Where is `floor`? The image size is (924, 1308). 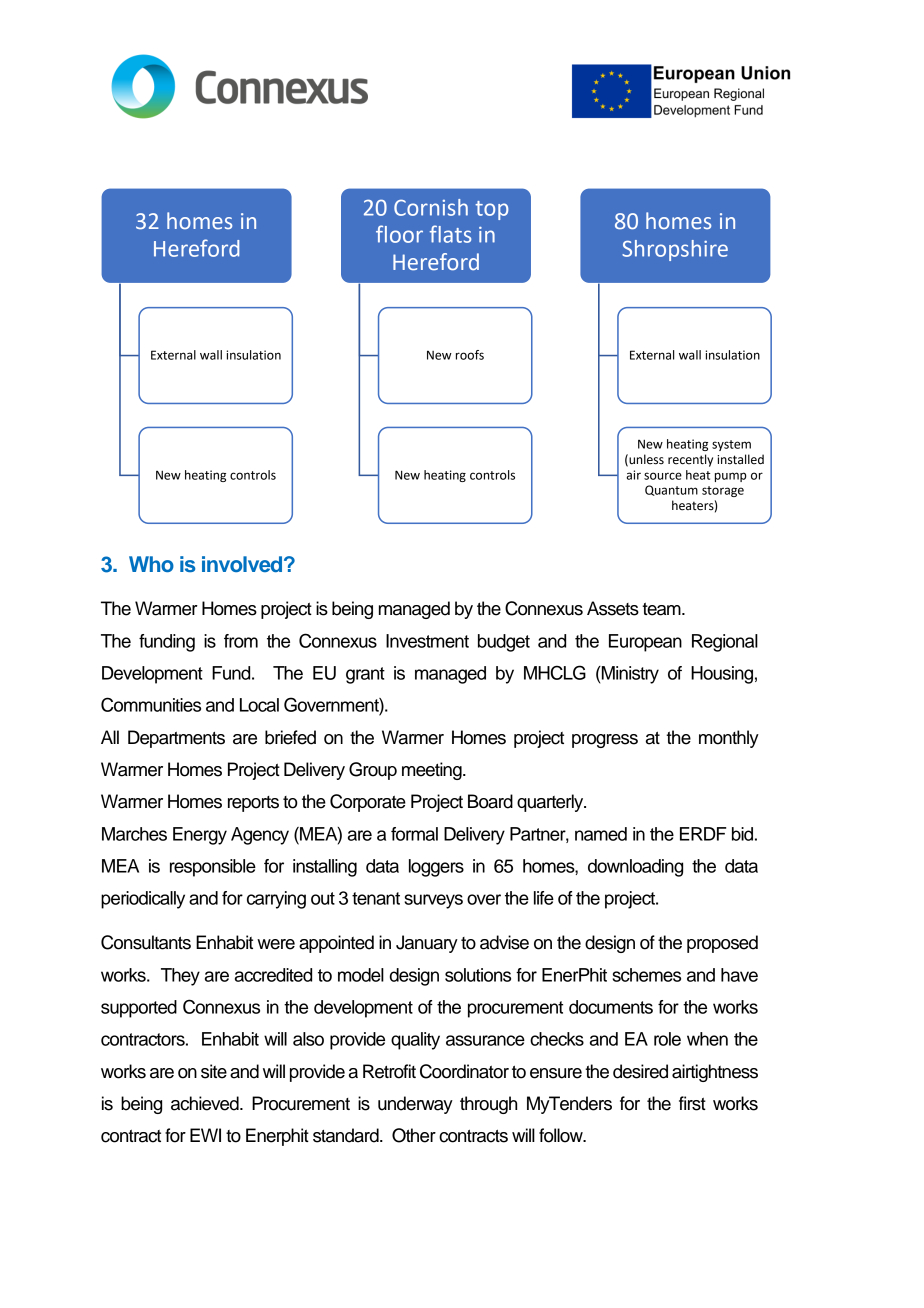
floor is located at coordinates (399, 234).
